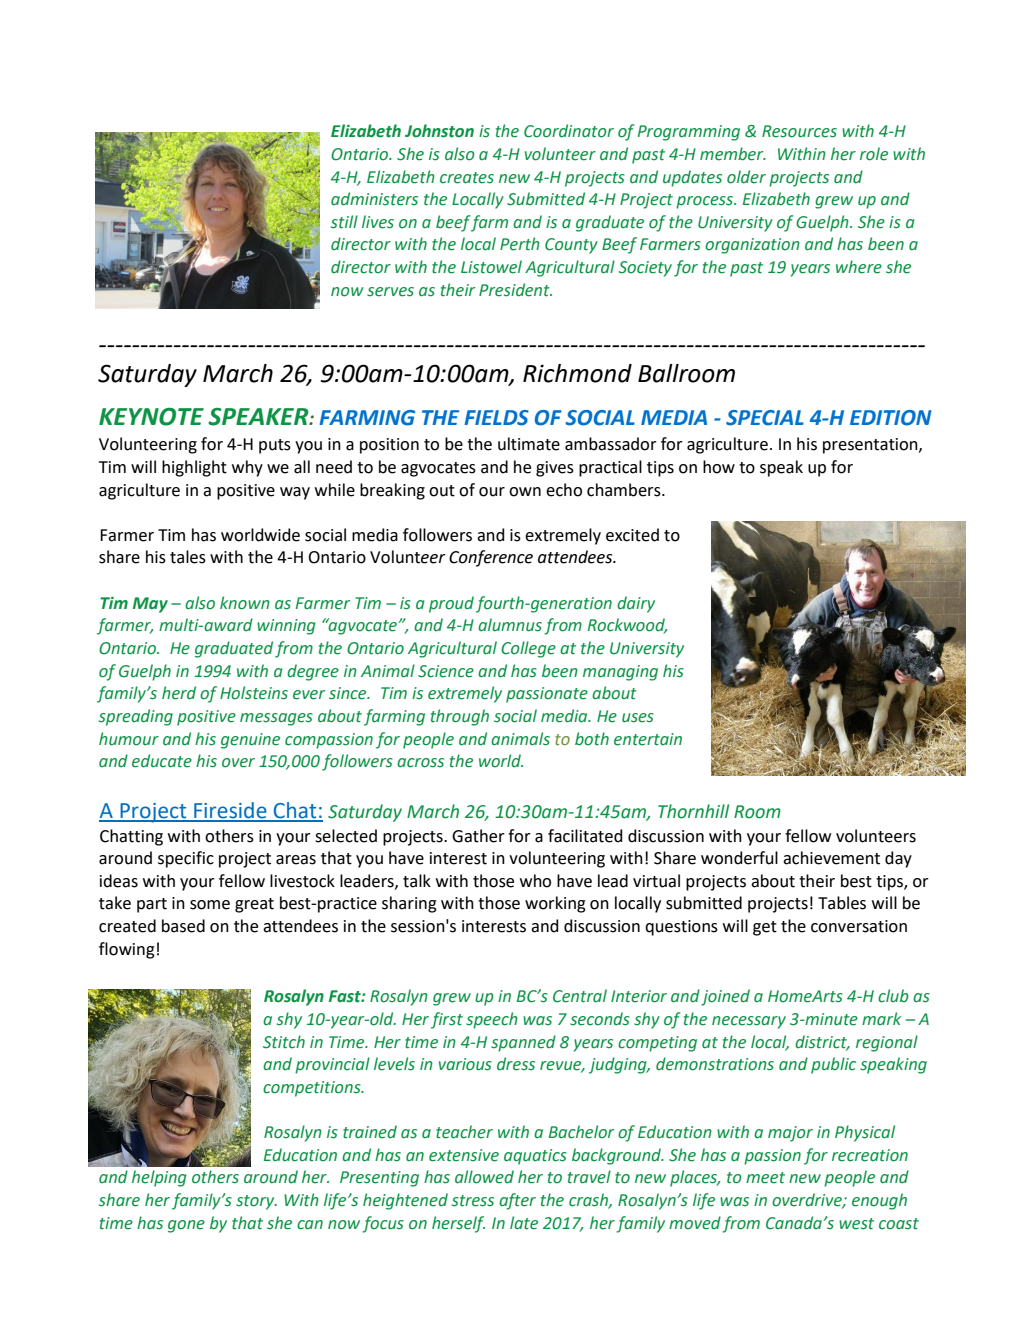  I want to click on herd, so click(179, 693).
